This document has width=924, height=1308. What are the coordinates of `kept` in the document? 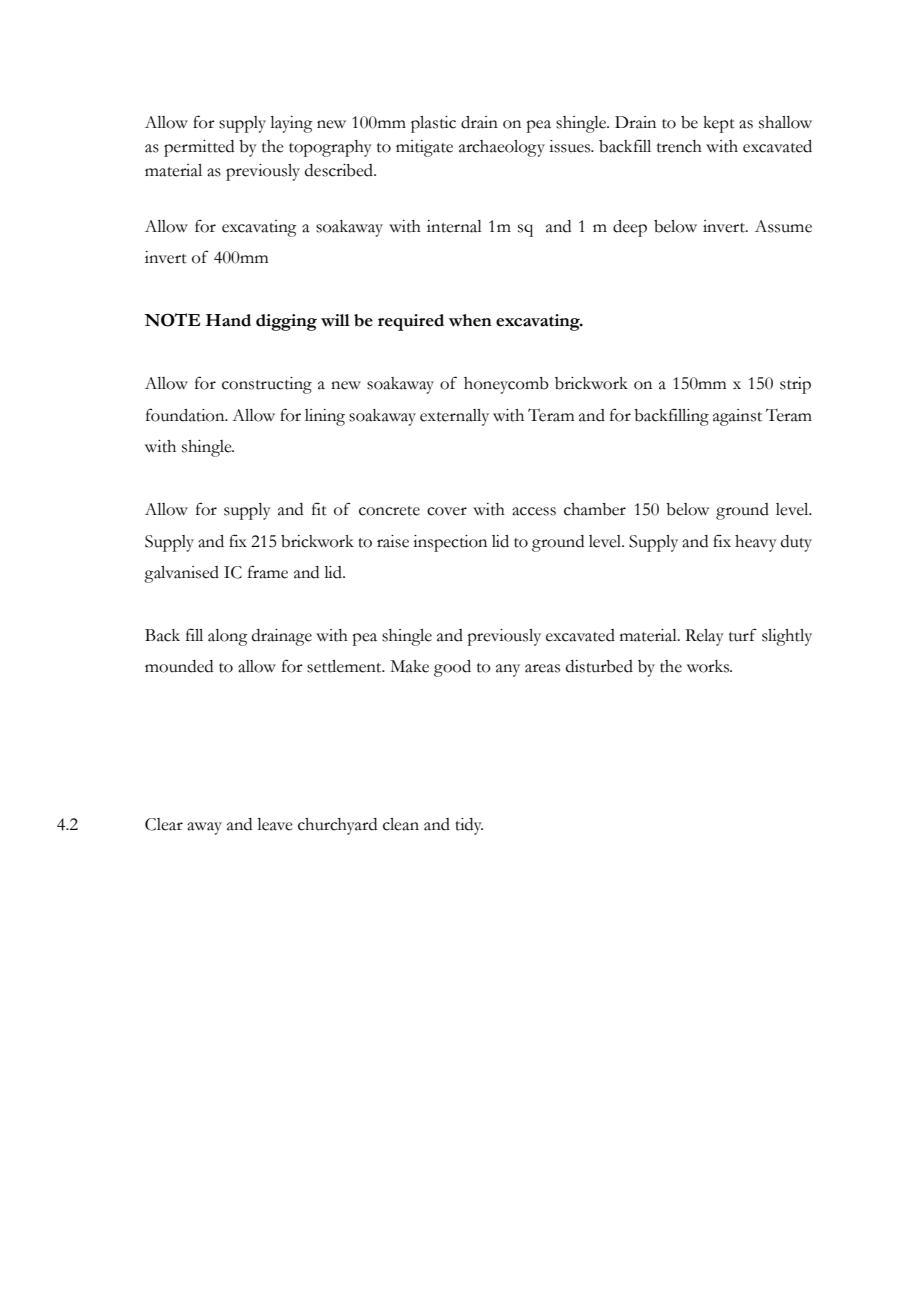 It's located at (719, 124).
